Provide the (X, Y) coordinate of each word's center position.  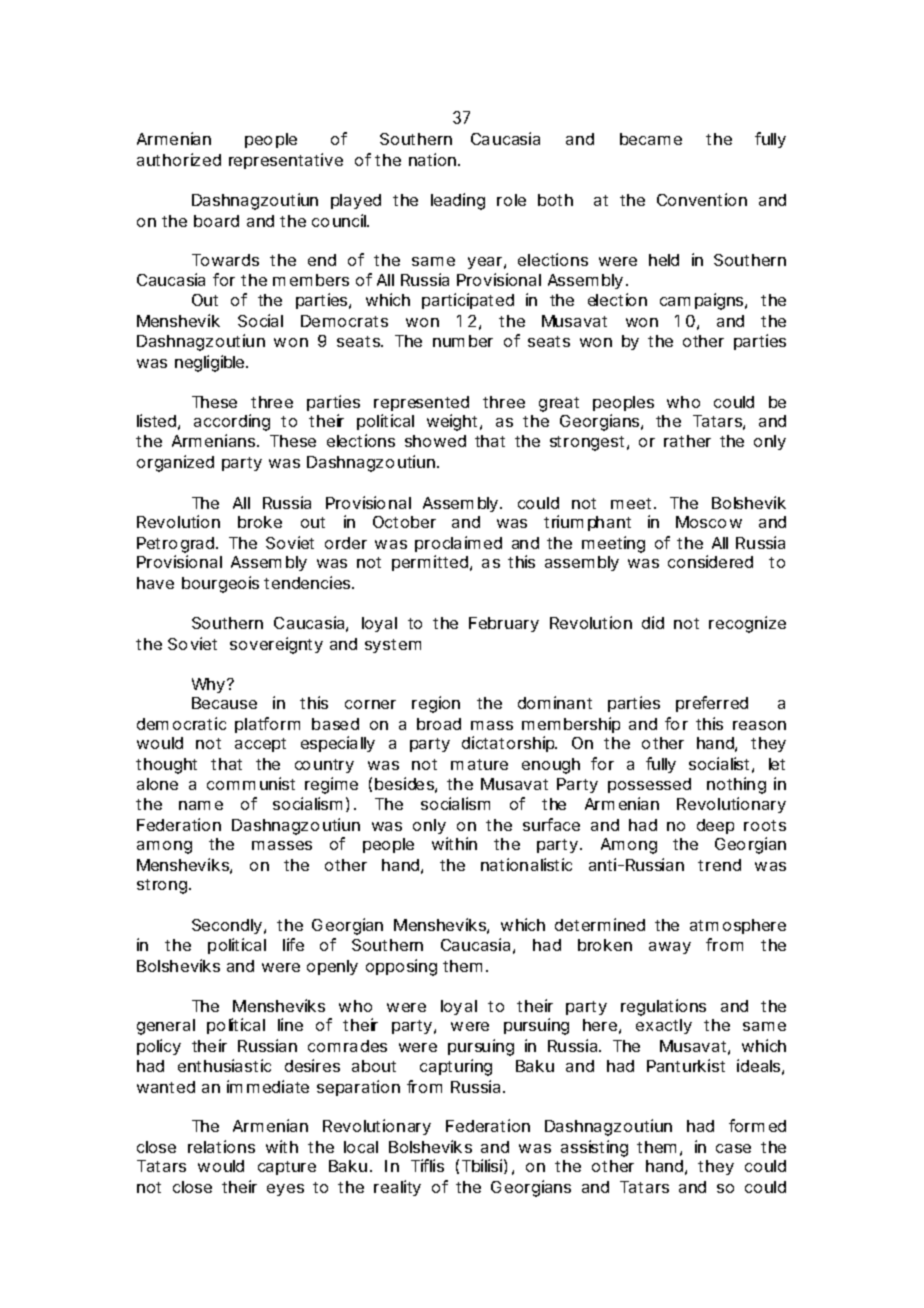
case (733, 1148)
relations (221, 1146)
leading (458, 201)
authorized (179, 159)
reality (397, 1188)
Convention (702, 199)
